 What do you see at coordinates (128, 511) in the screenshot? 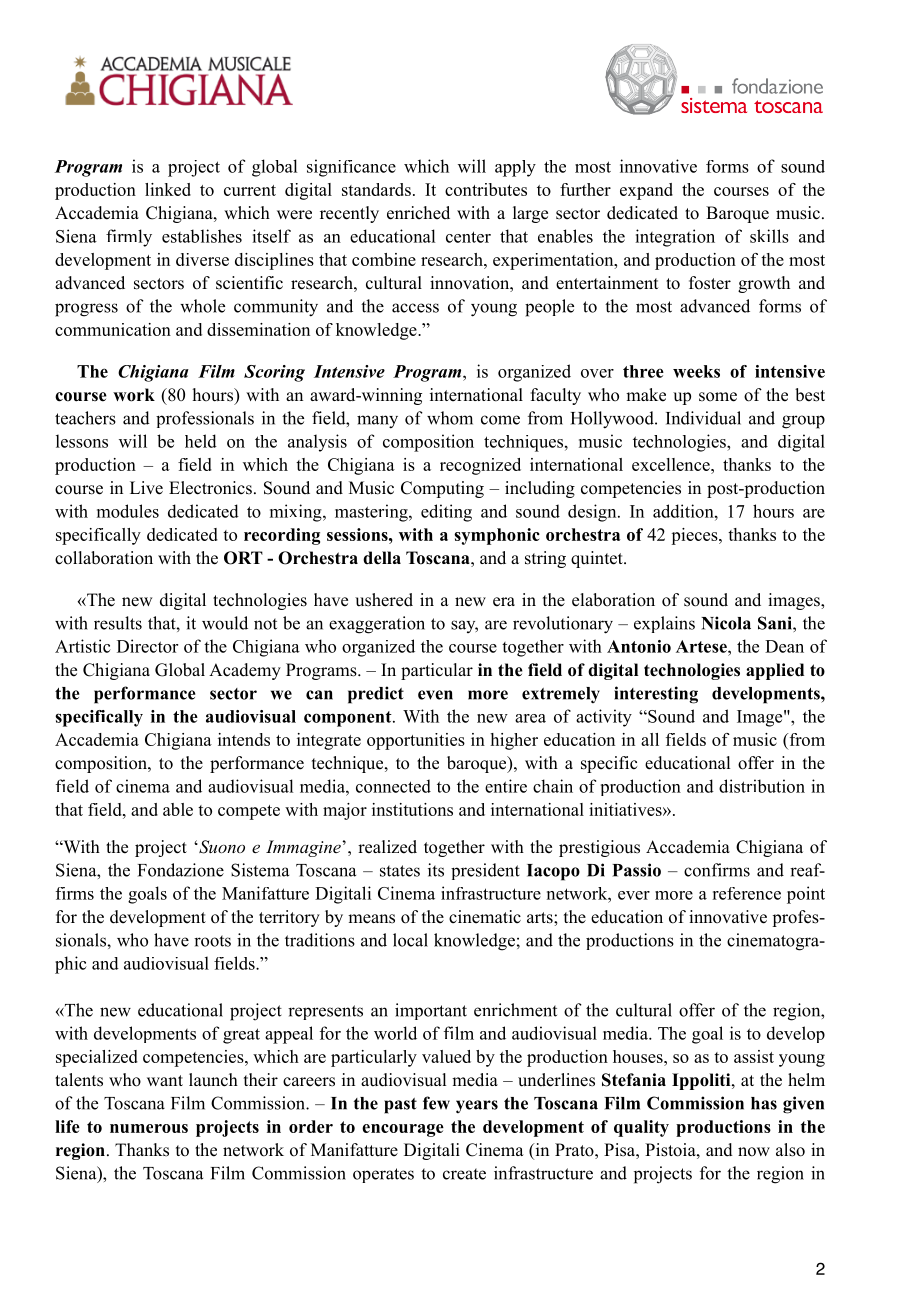
I see `modules` at bounding box center [128, 511].
